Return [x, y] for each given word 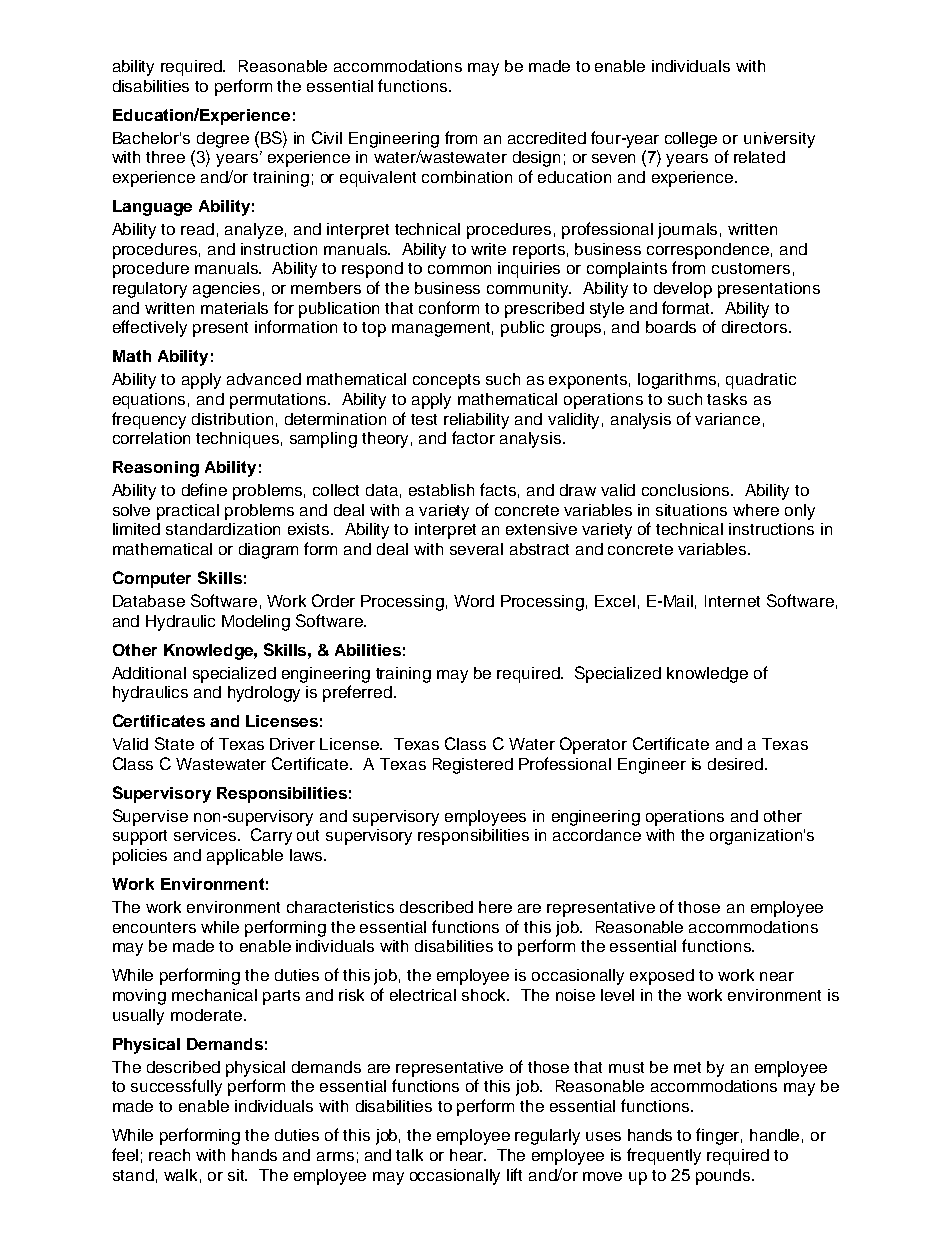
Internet [732, 601]
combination [467, 177]
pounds [724, 1177]
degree [223, 140]
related [759, 157]
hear [468, 1155]
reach [169, 1155]
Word [474, 601]
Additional [149, 673]
